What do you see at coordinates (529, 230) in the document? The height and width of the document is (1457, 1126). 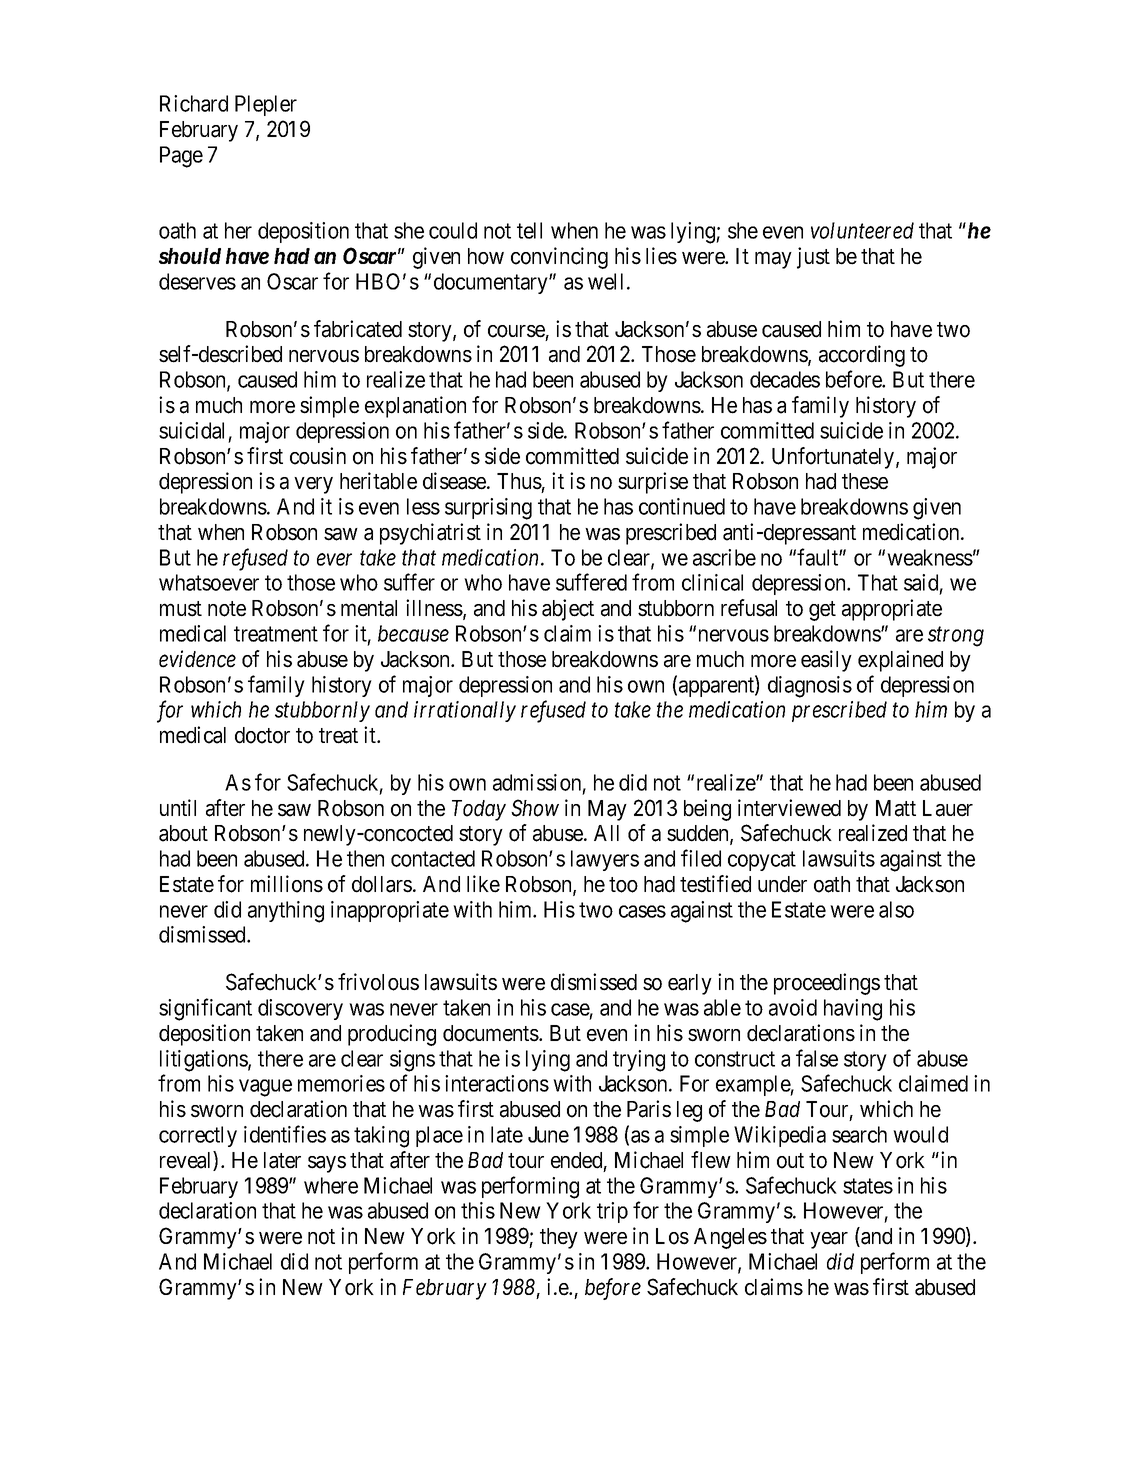 I see `tell` at bounding box center [529, 230].
